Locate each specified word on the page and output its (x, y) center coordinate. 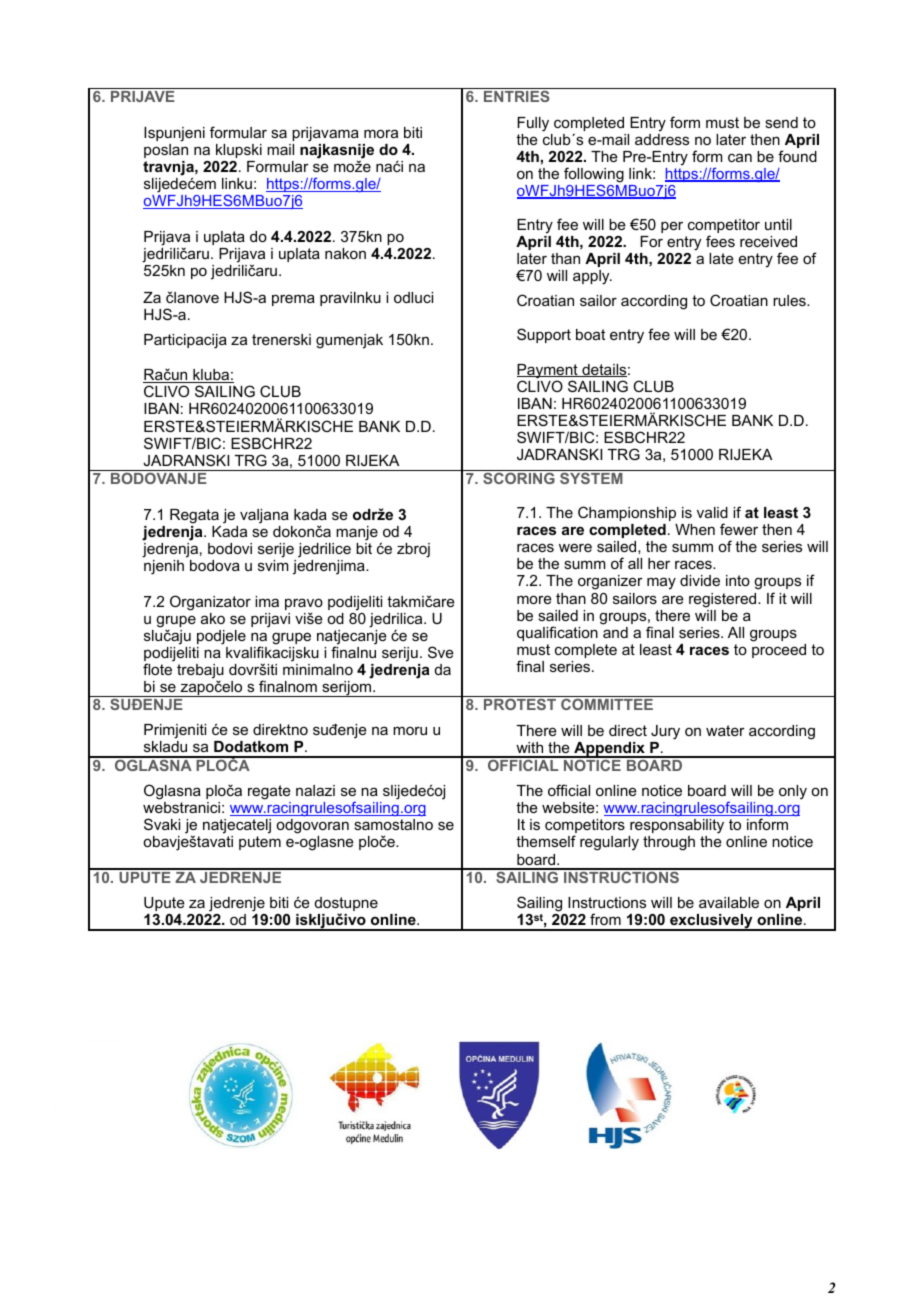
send (781, 122)
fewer (739, 529)
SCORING (519, 478)
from (605, 919)
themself (546, 841)
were (575, 547)
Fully (533, 124)
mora (381, 133)
